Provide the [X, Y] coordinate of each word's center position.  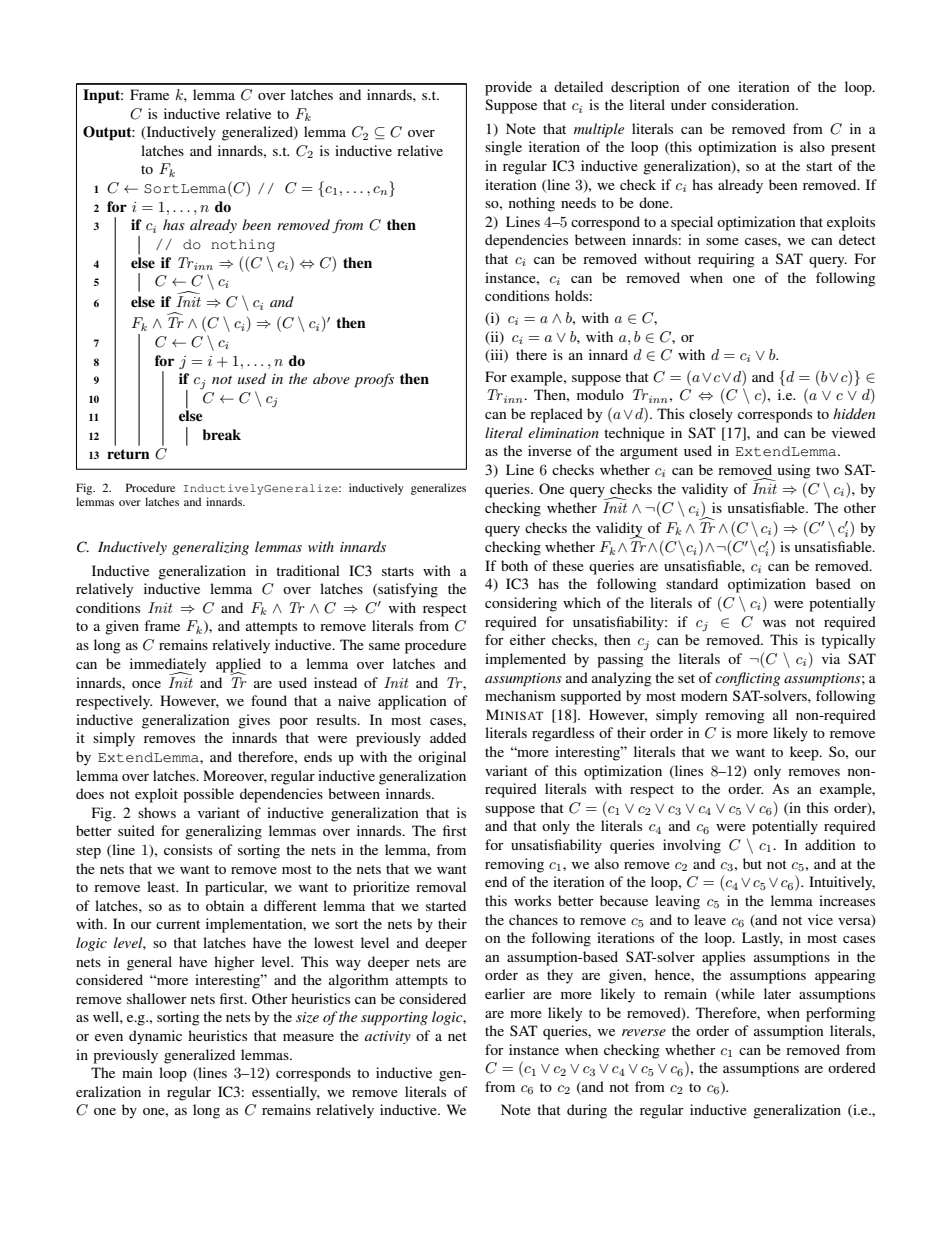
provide [508, 88]
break [221, 434]
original [442, 758]
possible [208, 795]
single [503, 148]
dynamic [155, 1037]
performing [841, 1014]
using [793, 472]
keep [805, 753]
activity [388, 1037]
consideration [754, 104]
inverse [550, 450]
